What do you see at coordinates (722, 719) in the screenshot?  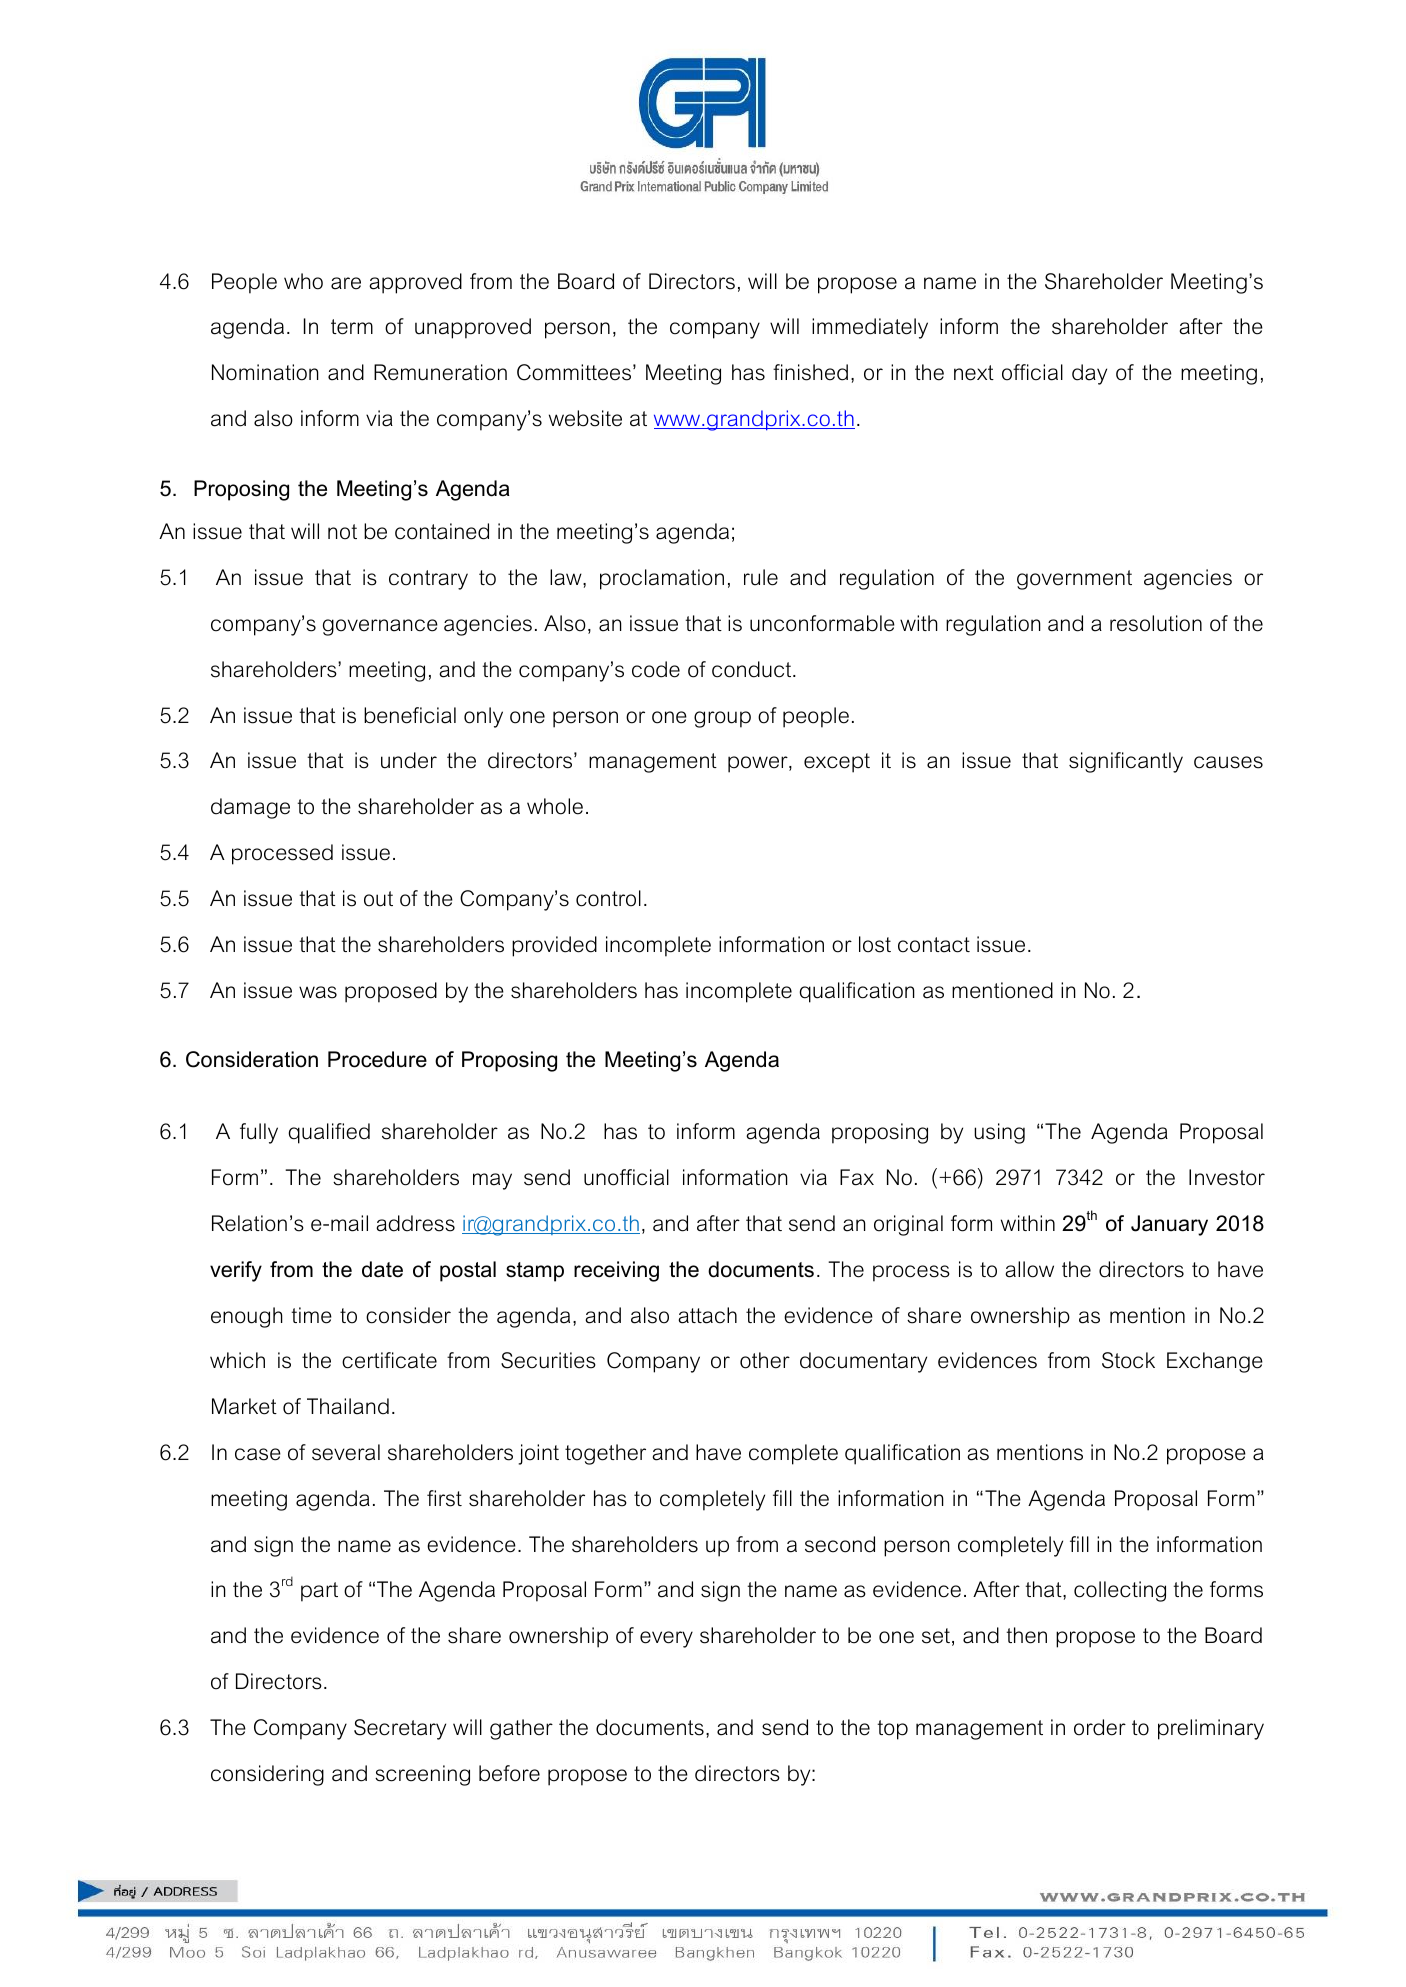 I see `group` at bounding box center [722, 719].
